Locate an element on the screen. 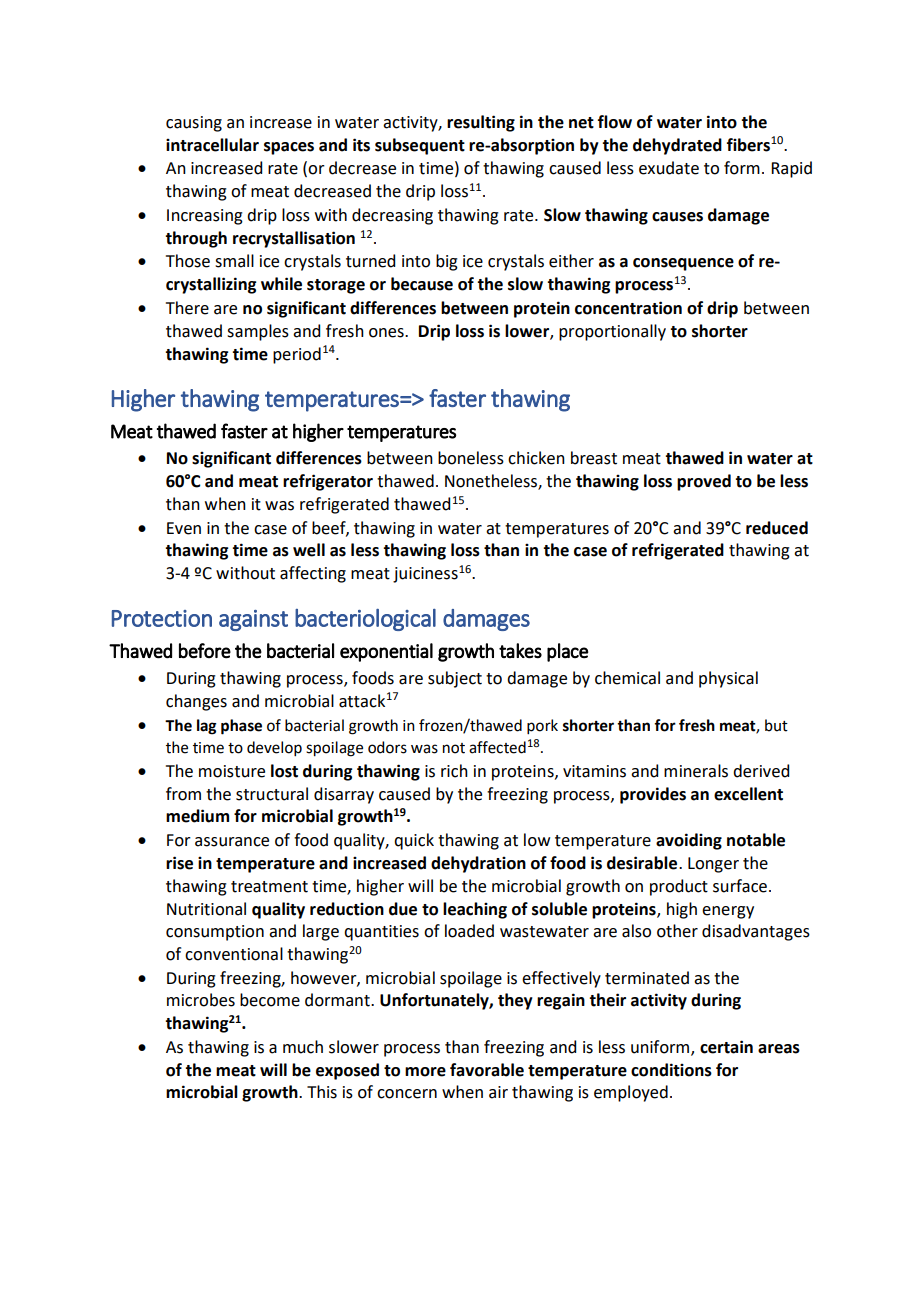  intracellular is located at coordinates (212, 145).
